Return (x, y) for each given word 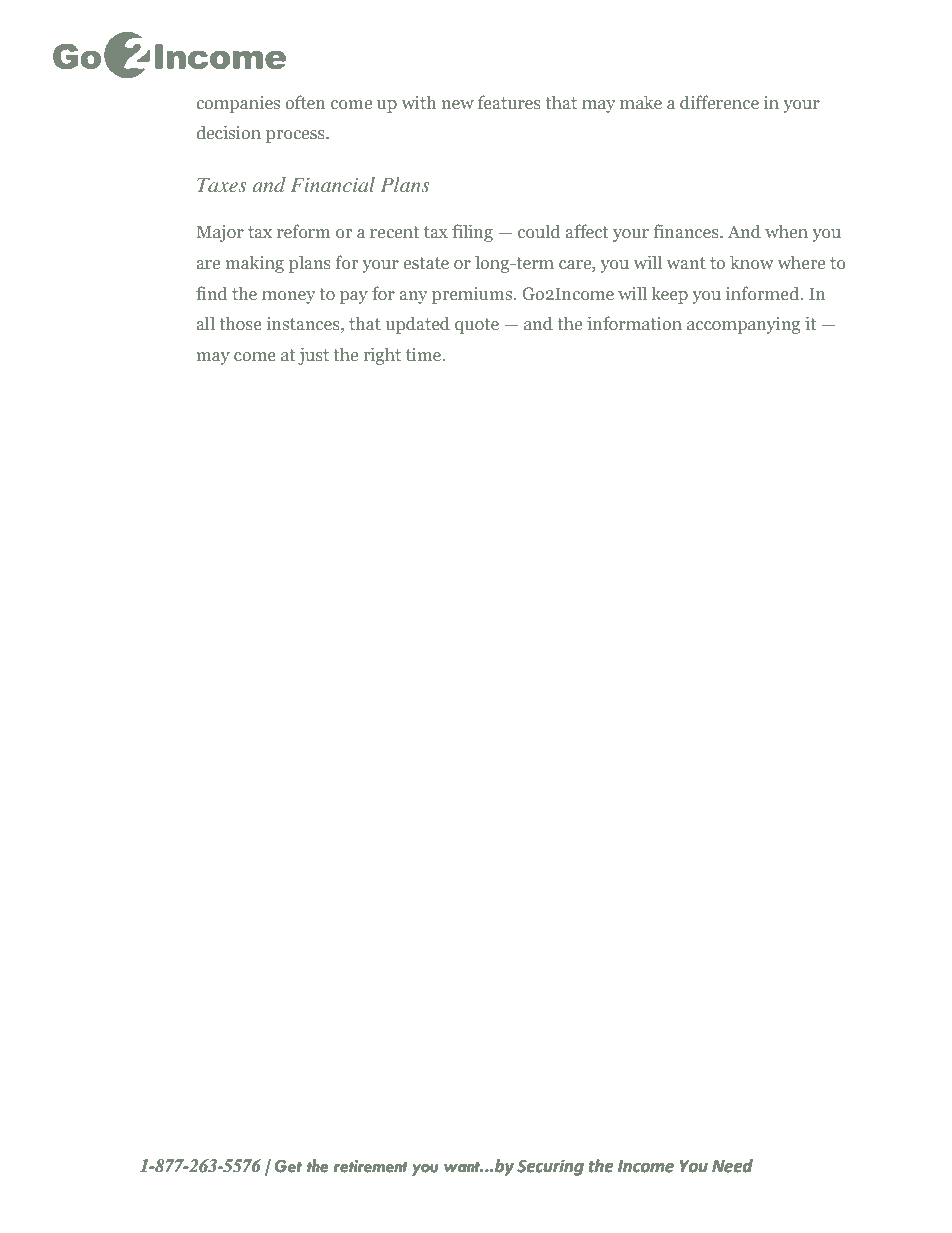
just (313, 356)
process (296, 136)
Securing (550, 1167)
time (425, 354)
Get (288, 1166)
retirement (370, 1166)
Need (732, 1166)
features (509, 102)
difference (719, 102)
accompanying (743, 325)
